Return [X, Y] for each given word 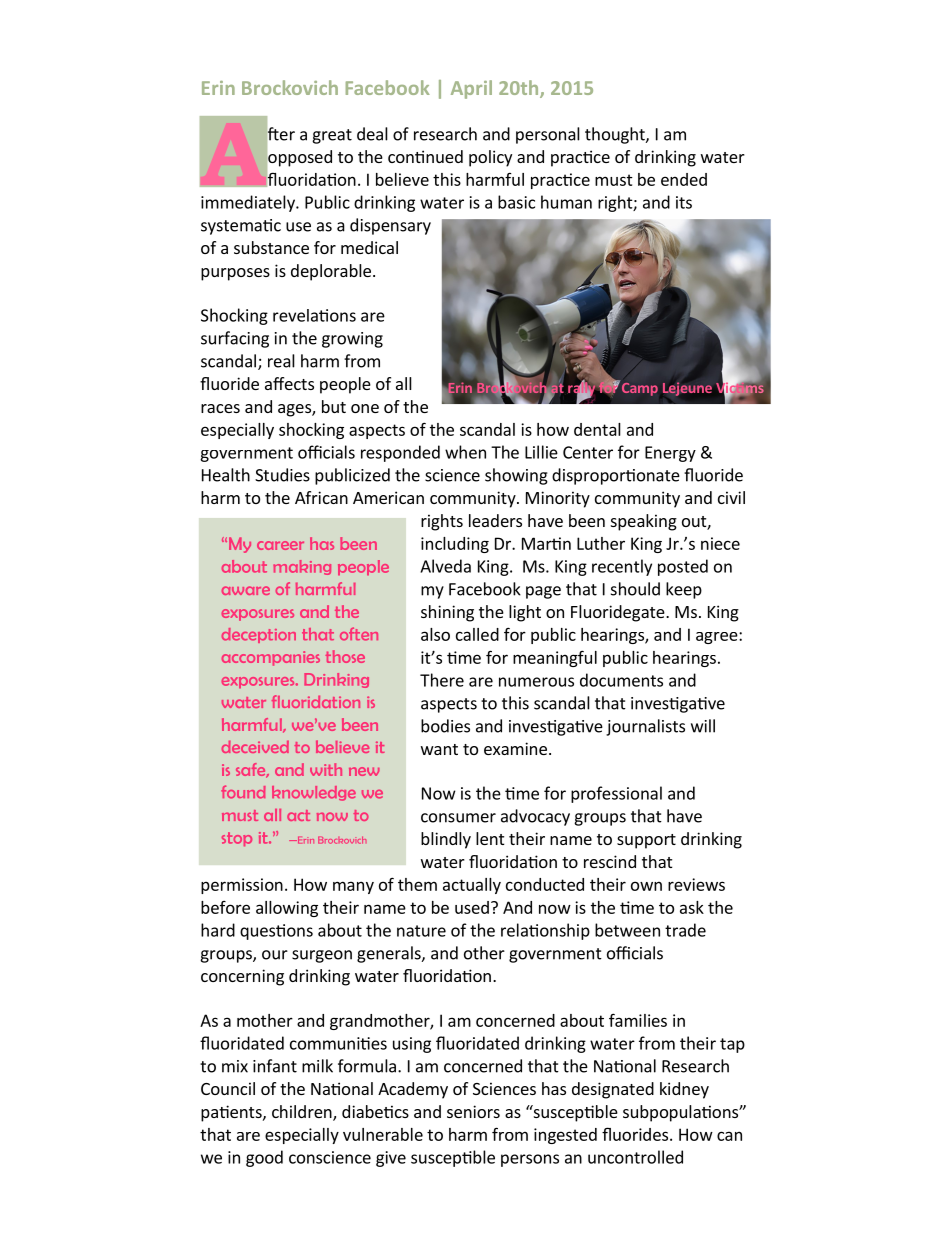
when [465, 452]
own [646, 886]
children [303, 1113]
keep [684, 590]
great [332, 136]
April [471, 89]
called [477, 634]
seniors [473, 1111]
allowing [287, 909]
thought [616, 135]
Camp [638, 388]
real [281, 361]
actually [472, 886]
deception [259, 635]
